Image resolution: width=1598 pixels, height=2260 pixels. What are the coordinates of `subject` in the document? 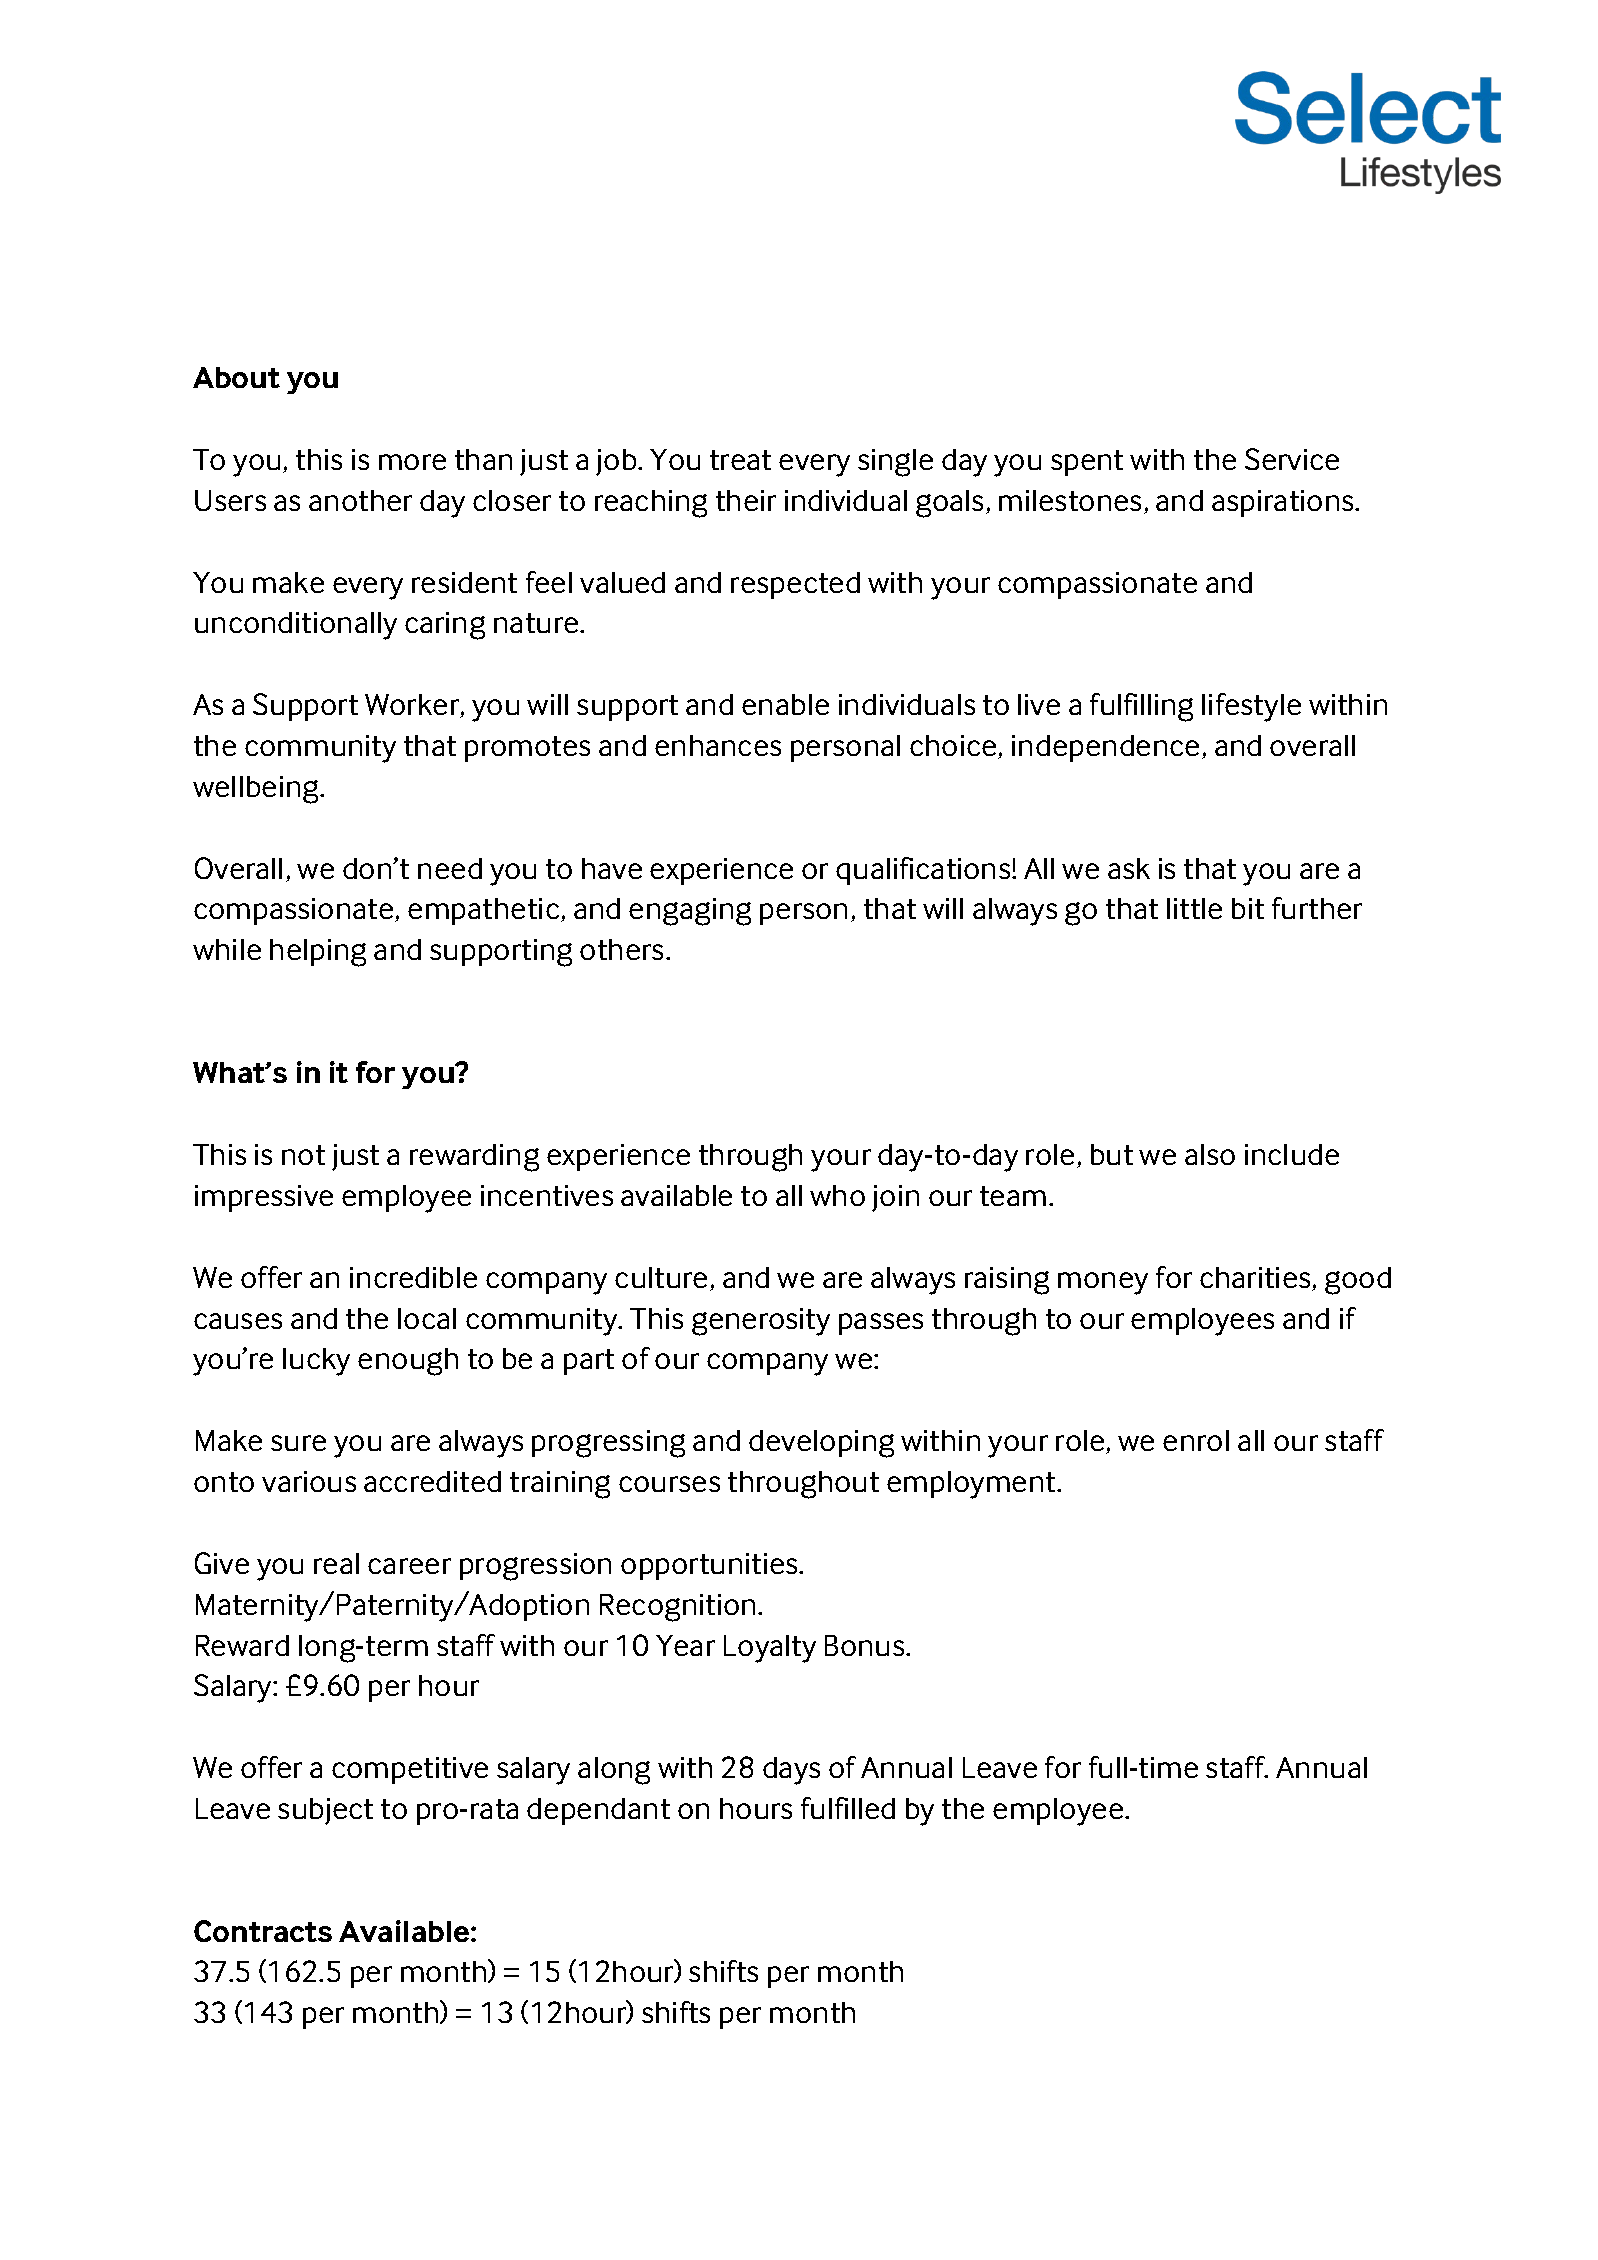 It's located at (325, 1811).
